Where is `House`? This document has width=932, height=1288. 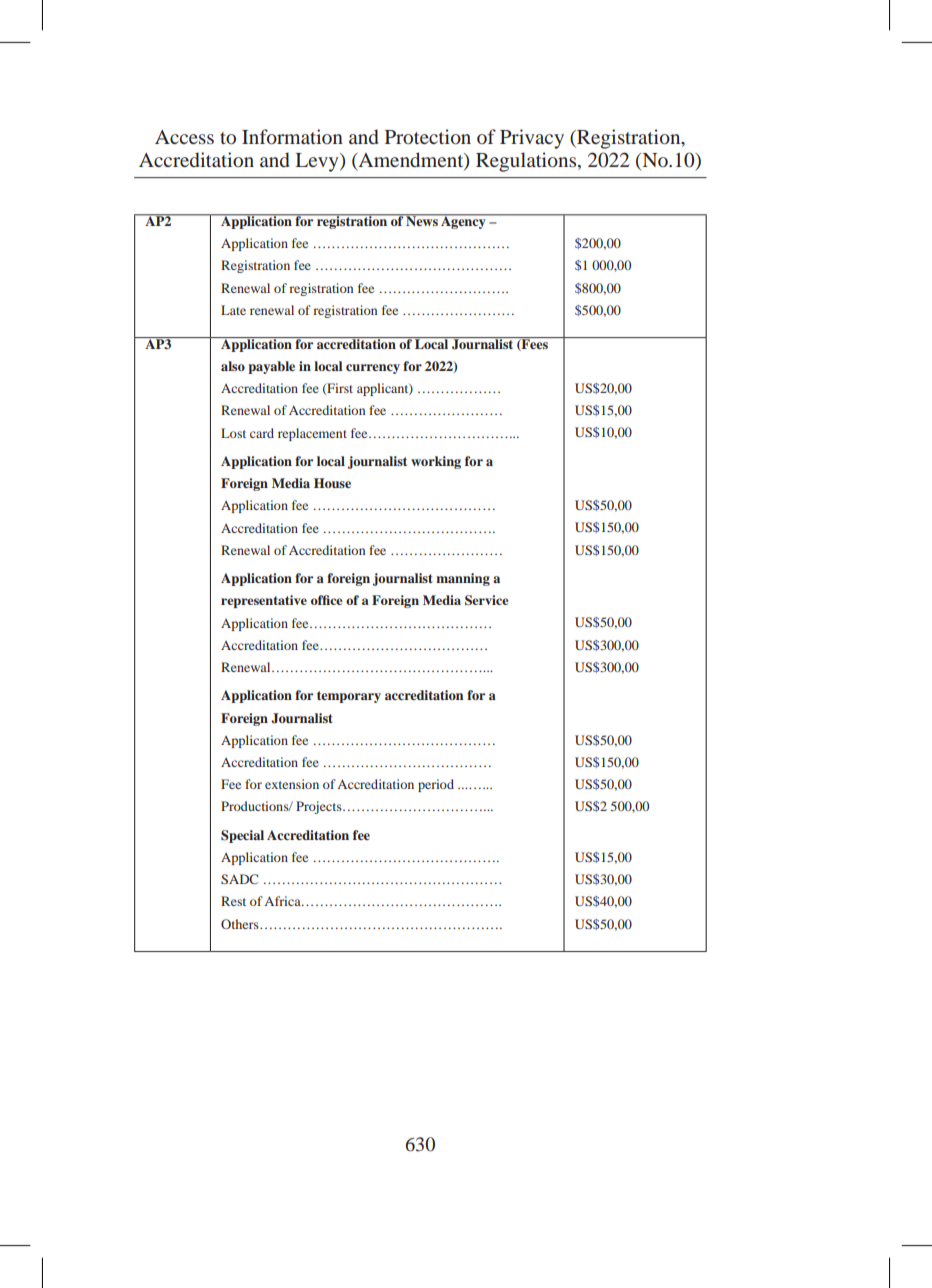
House is located at coordinates (332, 483).
